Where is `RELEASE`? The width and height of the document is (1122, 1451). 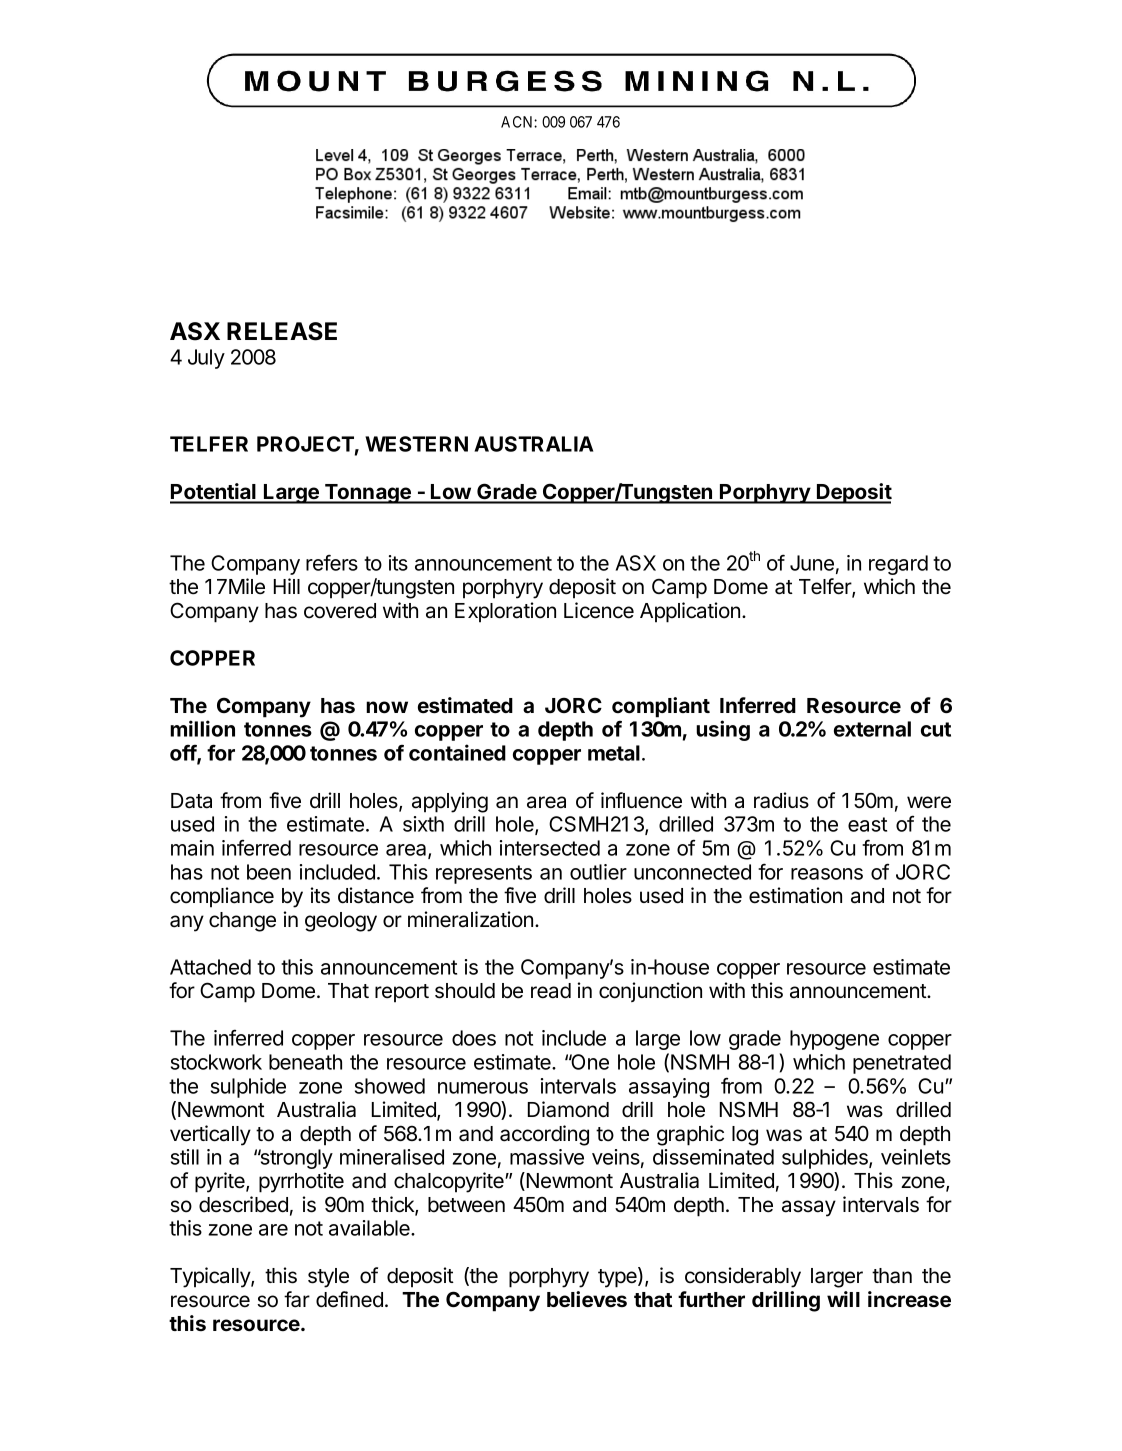
RELEASE is located at coordinates (282, 331).
